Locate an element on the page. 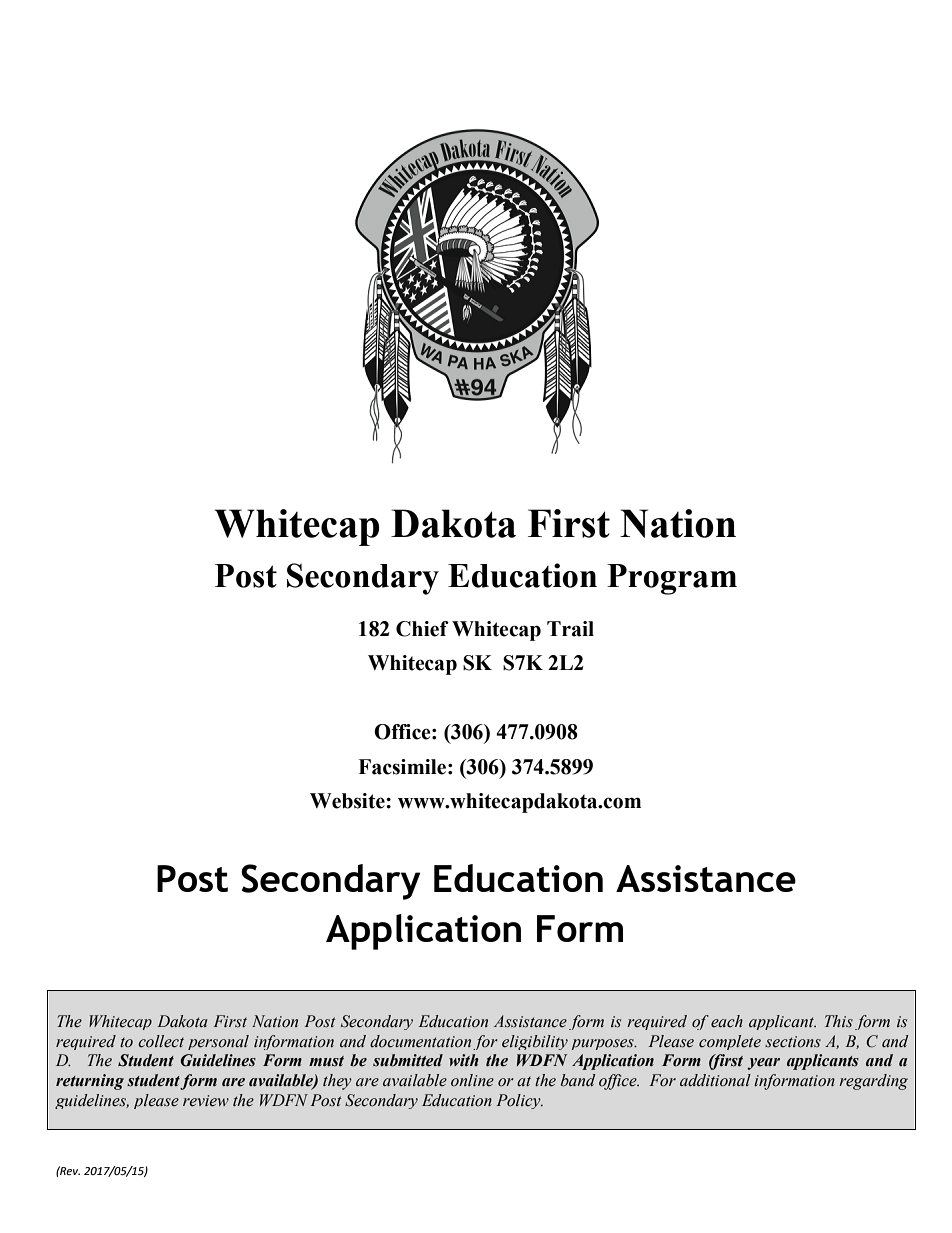 This page has width=952, height=1233. Website is located at coordinates (348, 801).
